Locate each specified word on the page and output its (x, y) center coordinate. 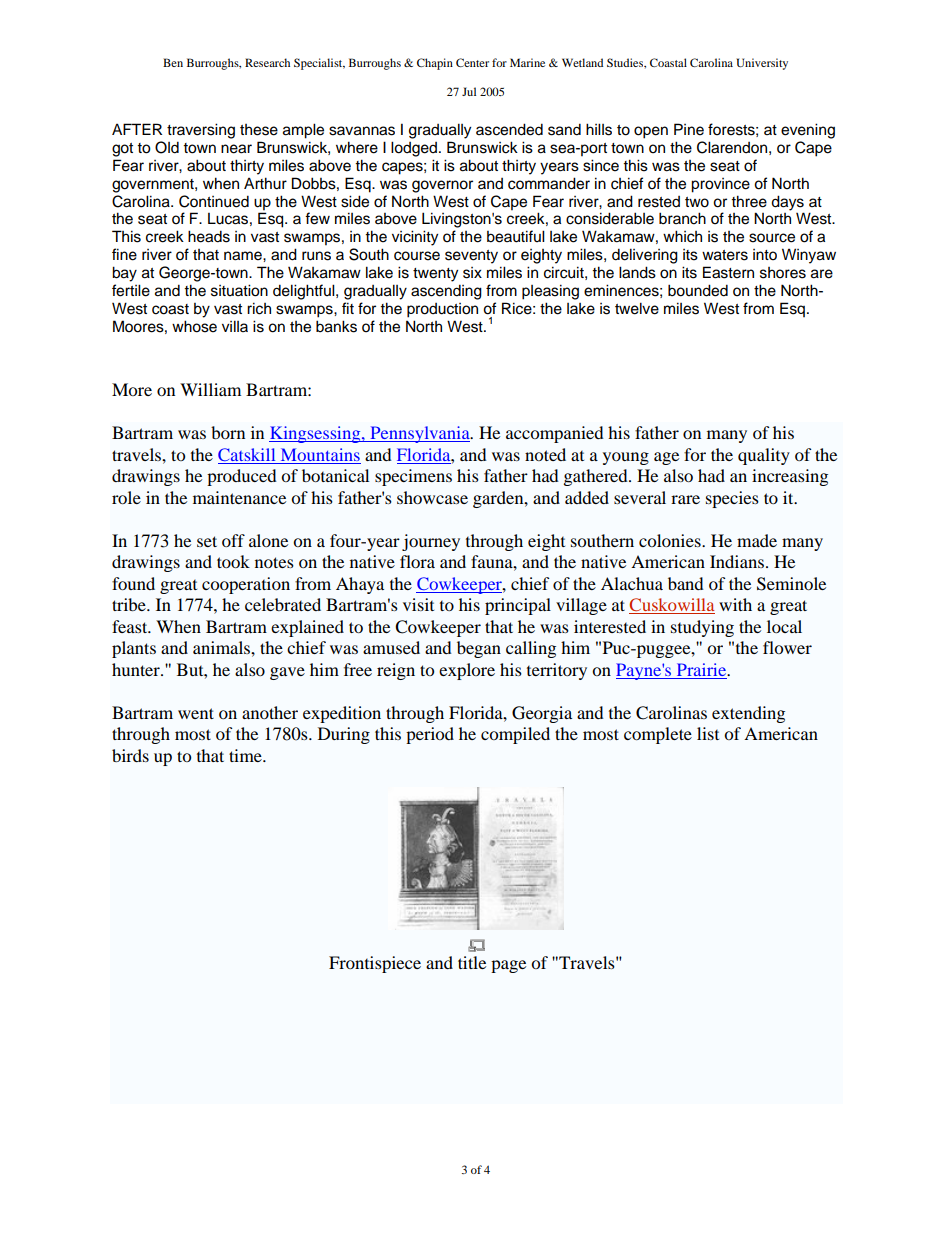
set (207, 541)
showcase (432, 497)
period (430, 735)
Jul (469, 91)
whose (194, 326)
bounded (698, 290)
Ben (173, 62)
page (508, 966)
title (472, 962)
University (762, 64)
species (732, 499)
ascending (446, 292)
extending (748, 714)
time (246, 755)
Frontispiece (375, 964)
